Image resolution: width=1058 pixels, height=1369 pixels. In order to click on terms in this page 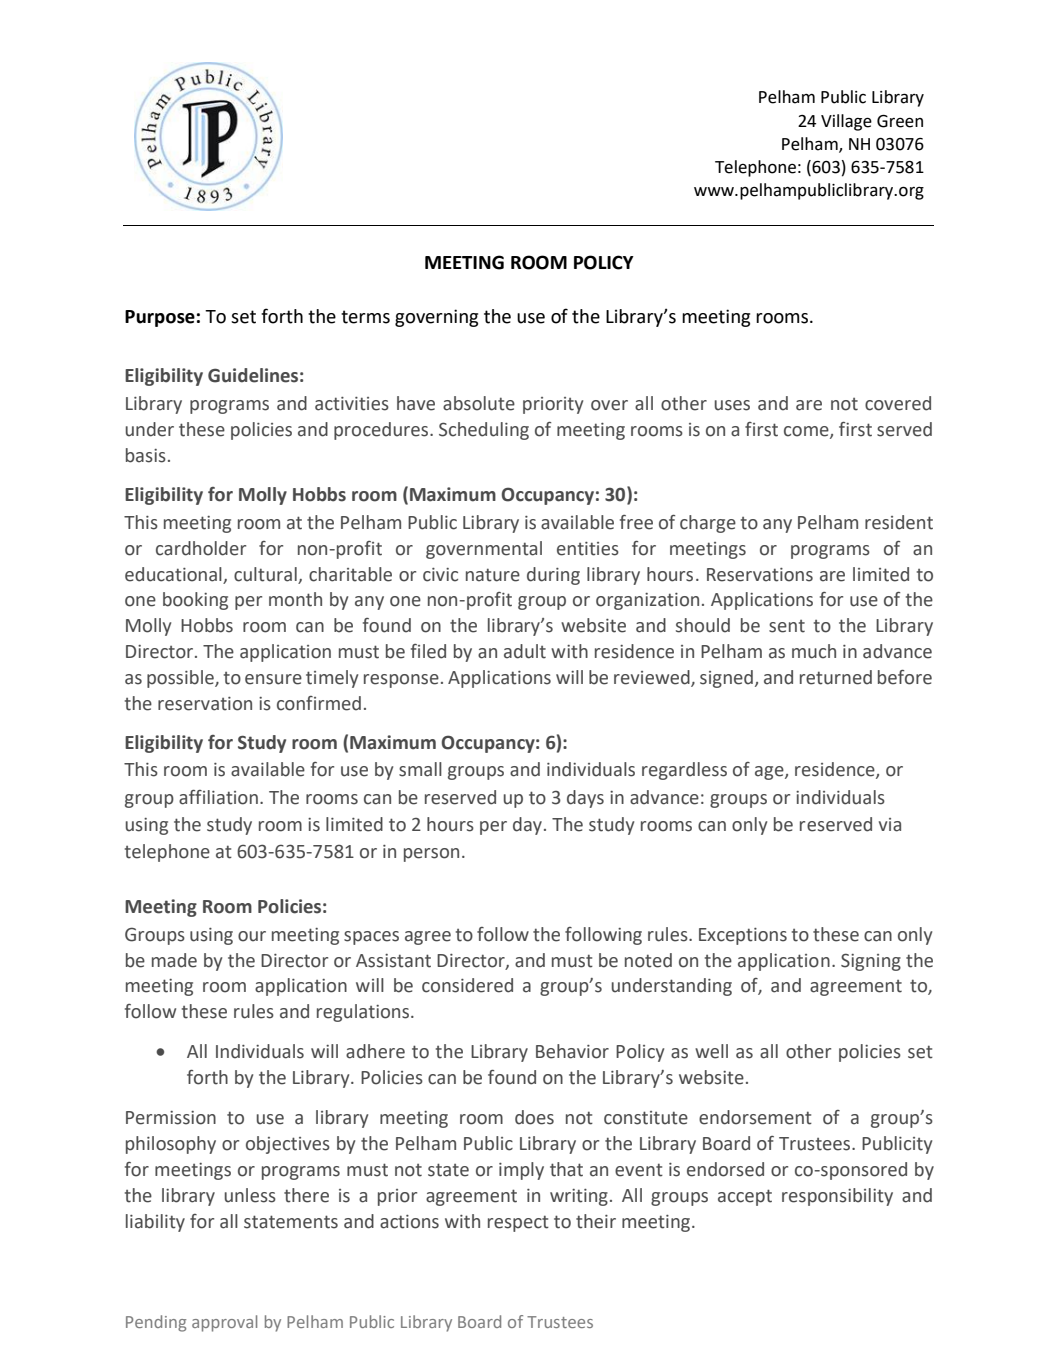, I will do `click(365, 317)`.
